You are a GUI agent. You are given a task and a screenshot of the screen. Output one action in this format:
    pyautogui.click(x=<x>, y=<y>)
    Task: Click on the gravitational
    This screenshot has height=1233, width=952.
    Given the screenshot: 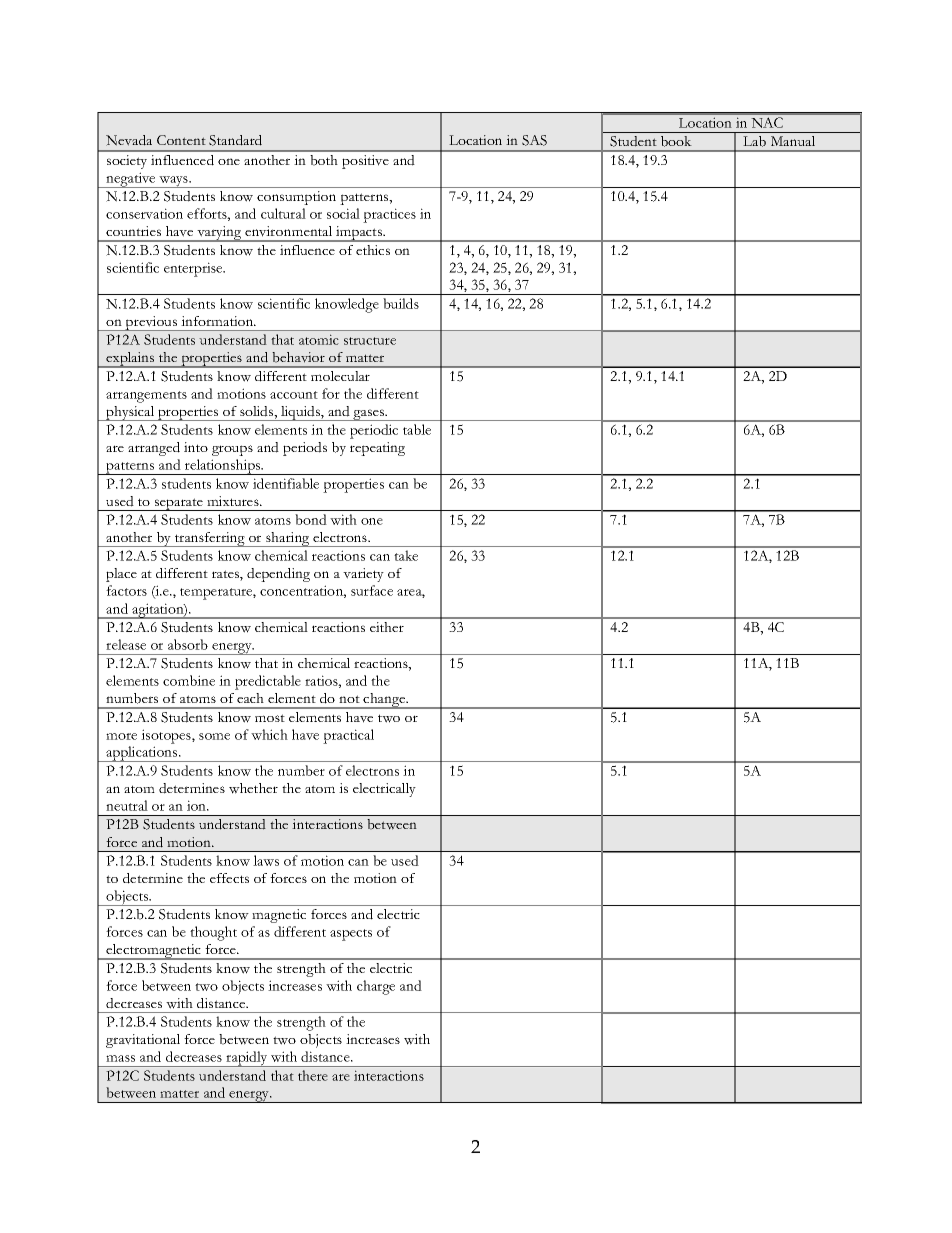 What is the action you would take?
    pyautogui.click(x=143, y=1041)
